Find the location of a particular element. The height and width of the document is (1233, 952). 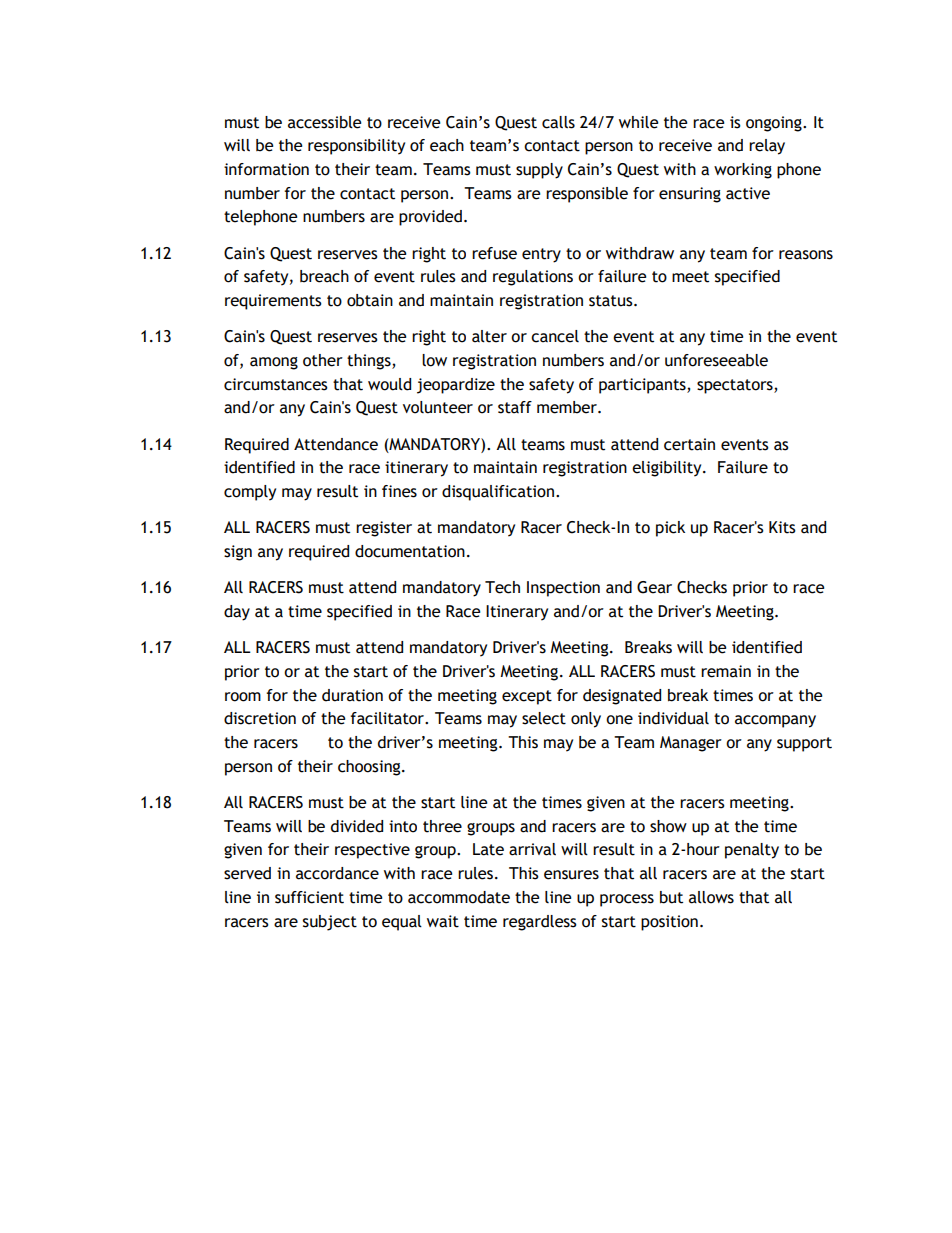

accessible is located at coordinates (324, 122).
